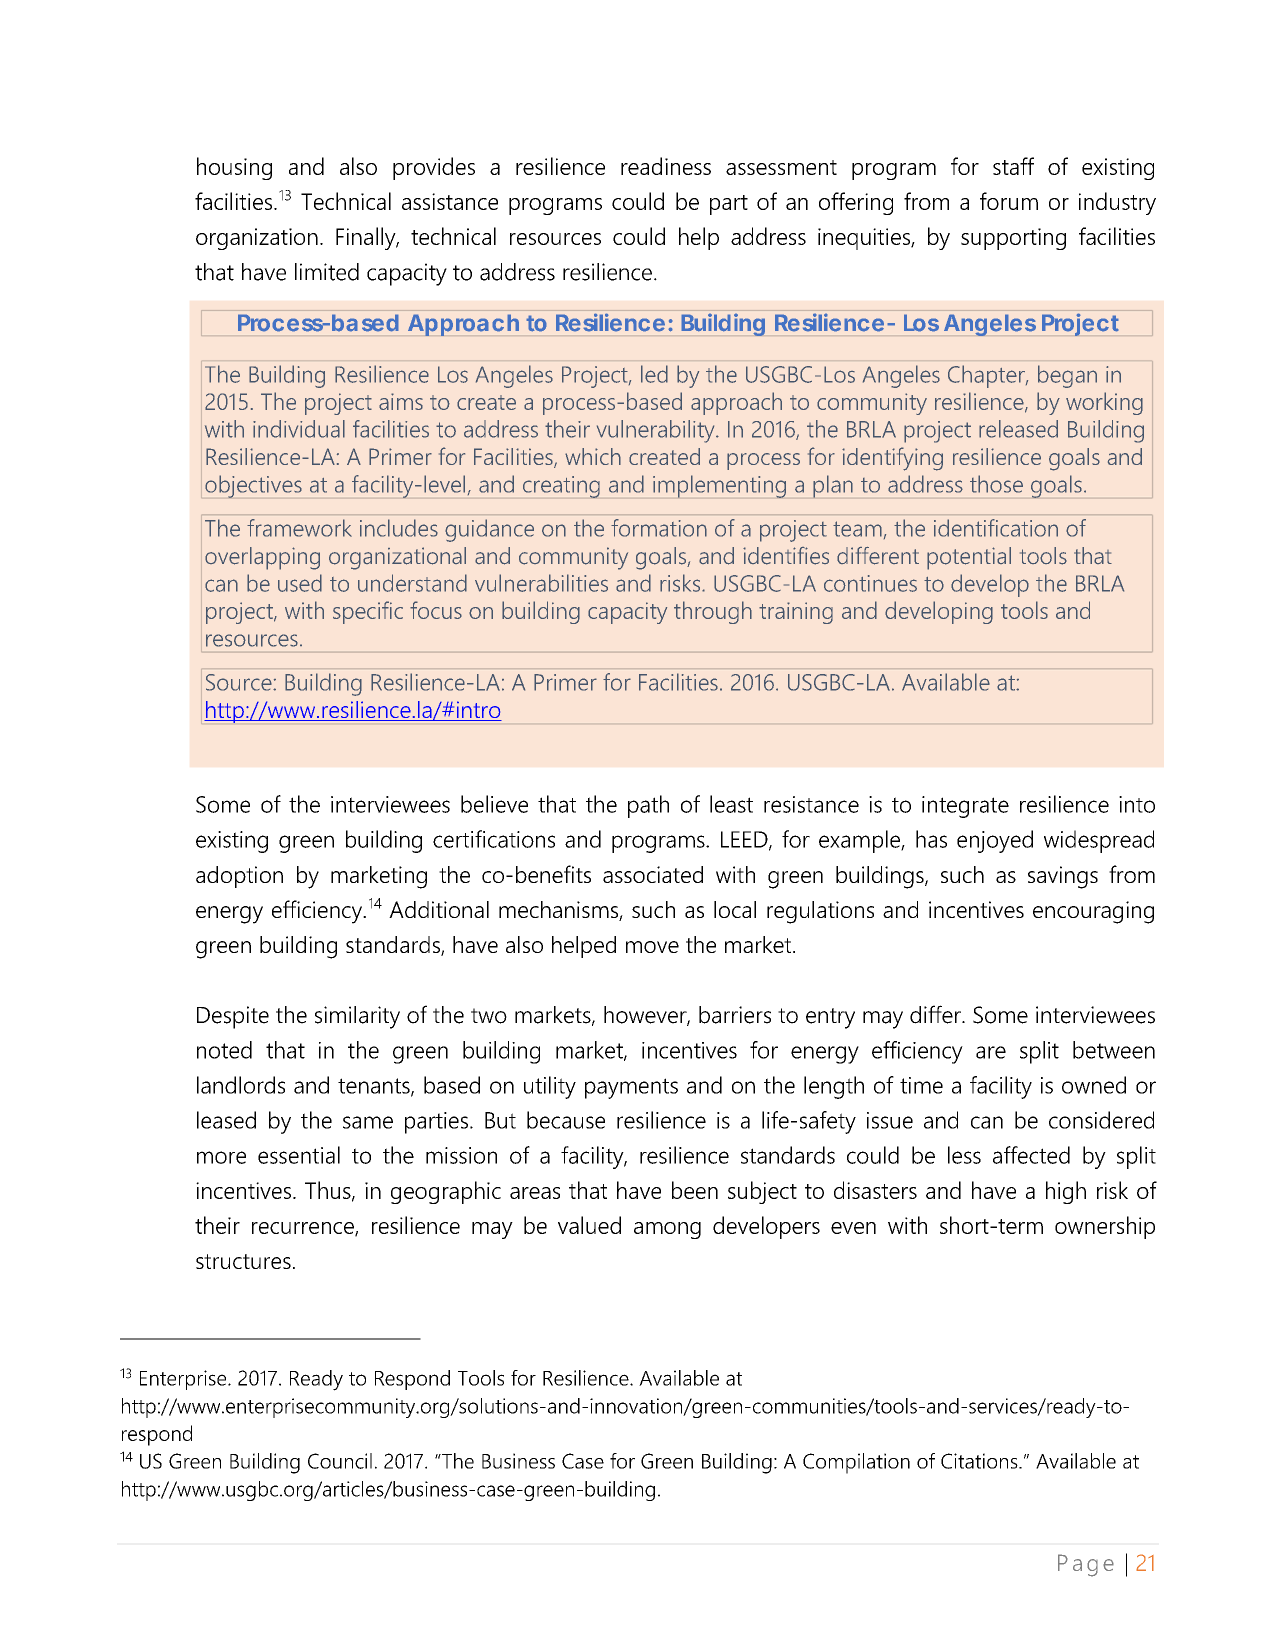  What do you see at coordinates (856, 1463) in the image?
I see `Compilation` at bounding box center [856, 1463].
